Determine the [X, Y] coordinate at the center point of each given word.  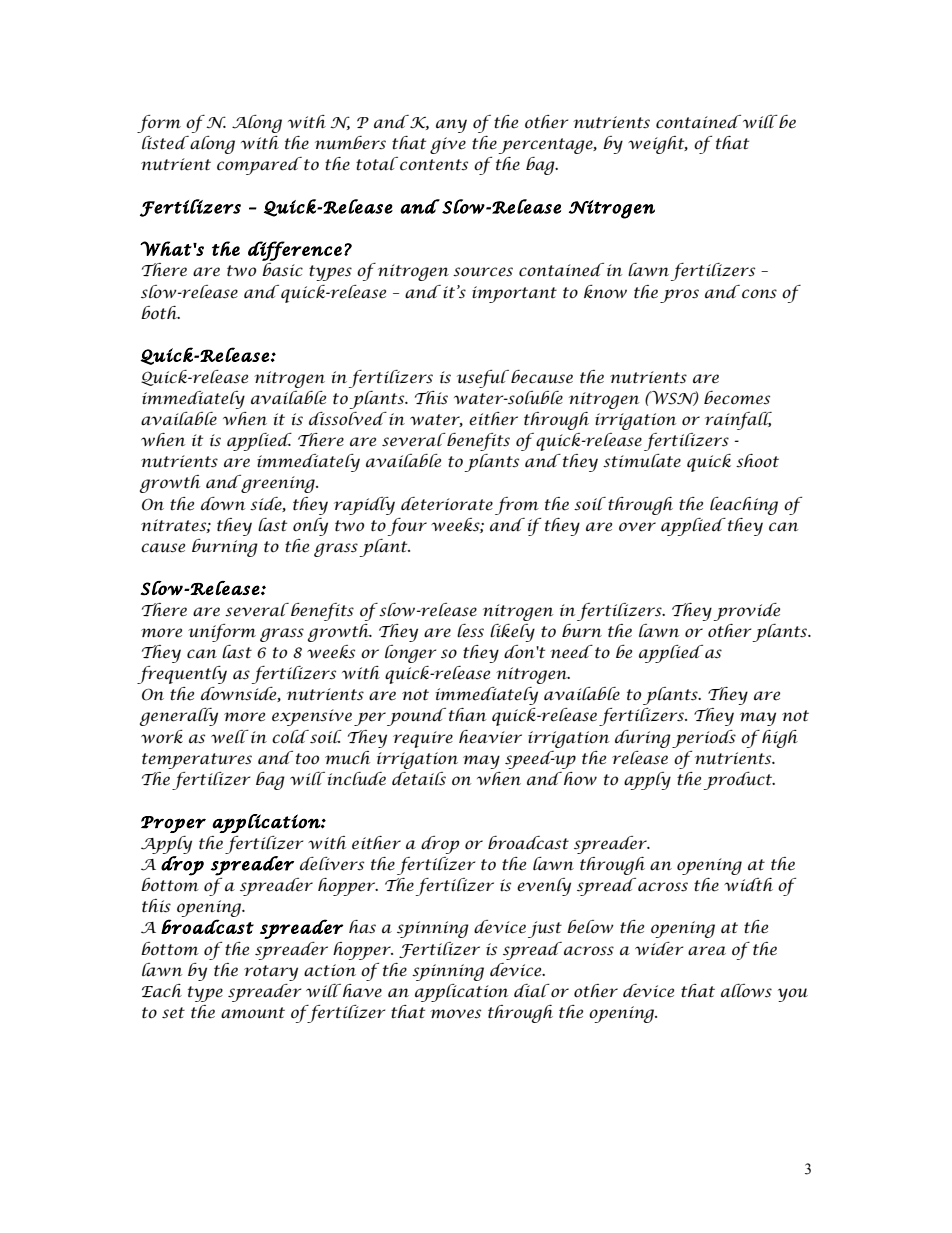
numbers [350, 143]
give [448, 145]
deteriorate [447, 504]
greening [278, 484]
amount [253, 1013]
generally [179, 717]
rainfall [738, 421]
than [467, 715]
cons [759, 294]
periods [704, 739]
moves [455, 1014]
